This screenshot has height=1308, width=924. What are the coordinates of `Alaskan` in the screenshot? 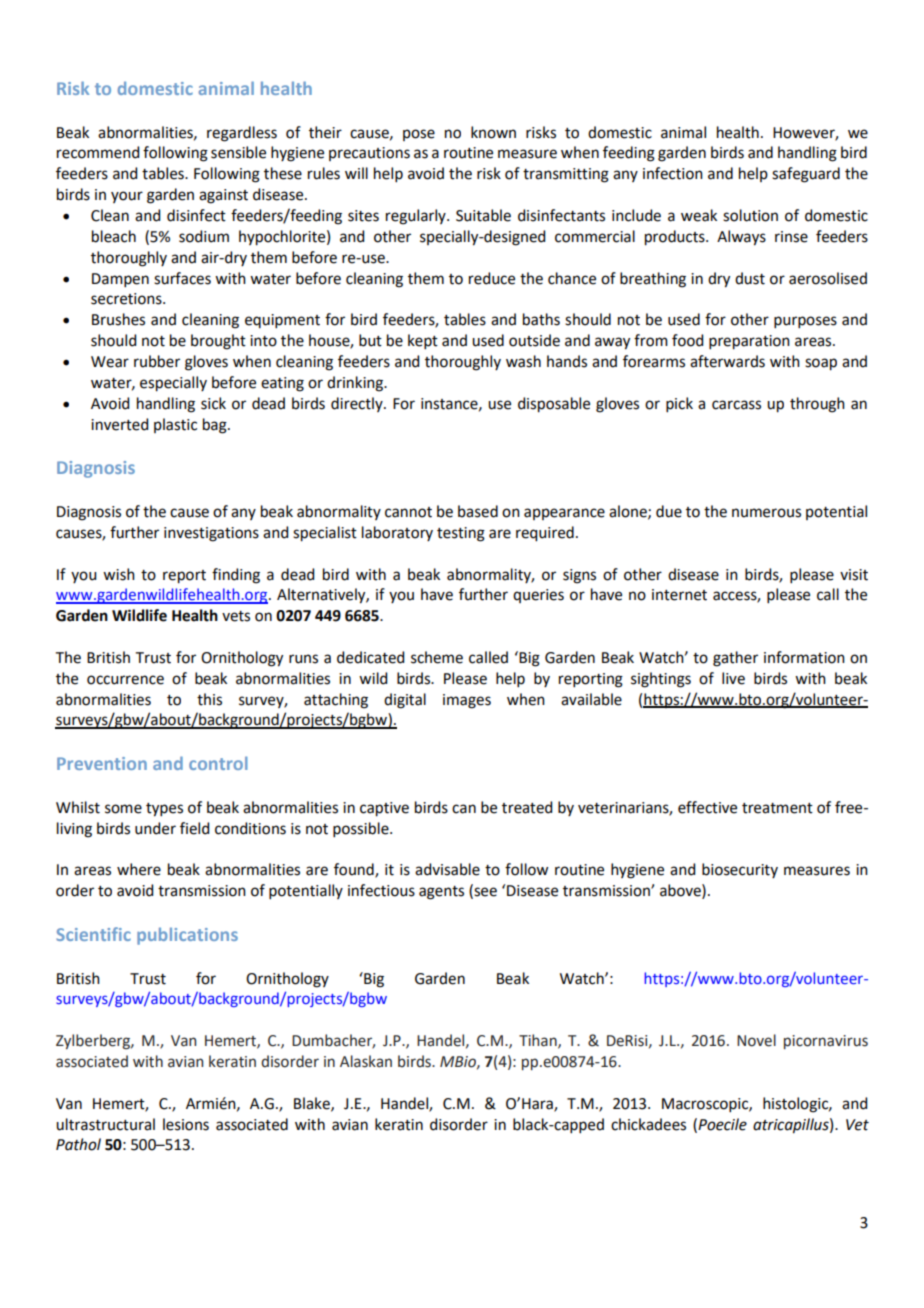 It's located at (366, 1061).
